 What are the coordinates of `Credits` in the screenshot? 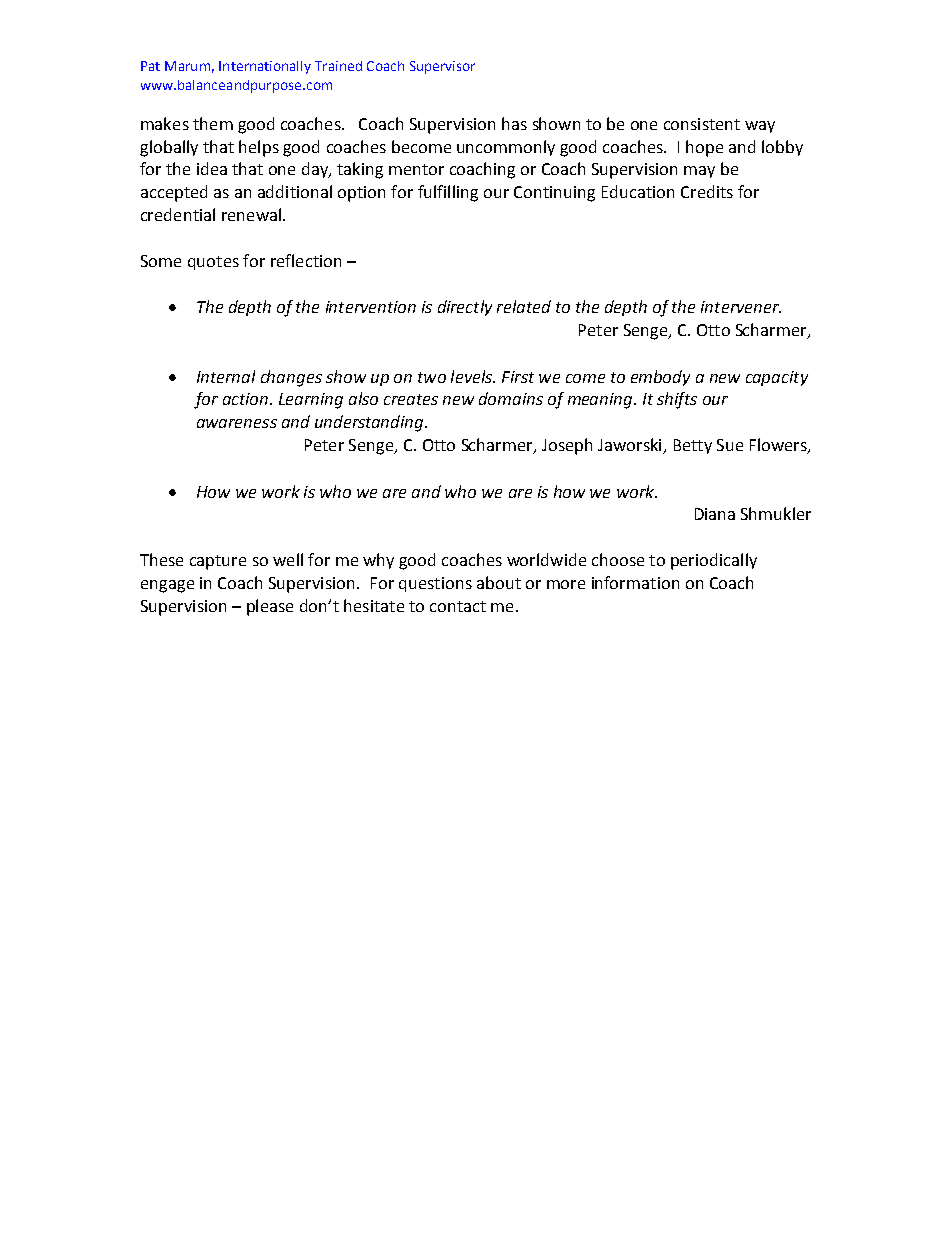 It's located at (707, 191).
